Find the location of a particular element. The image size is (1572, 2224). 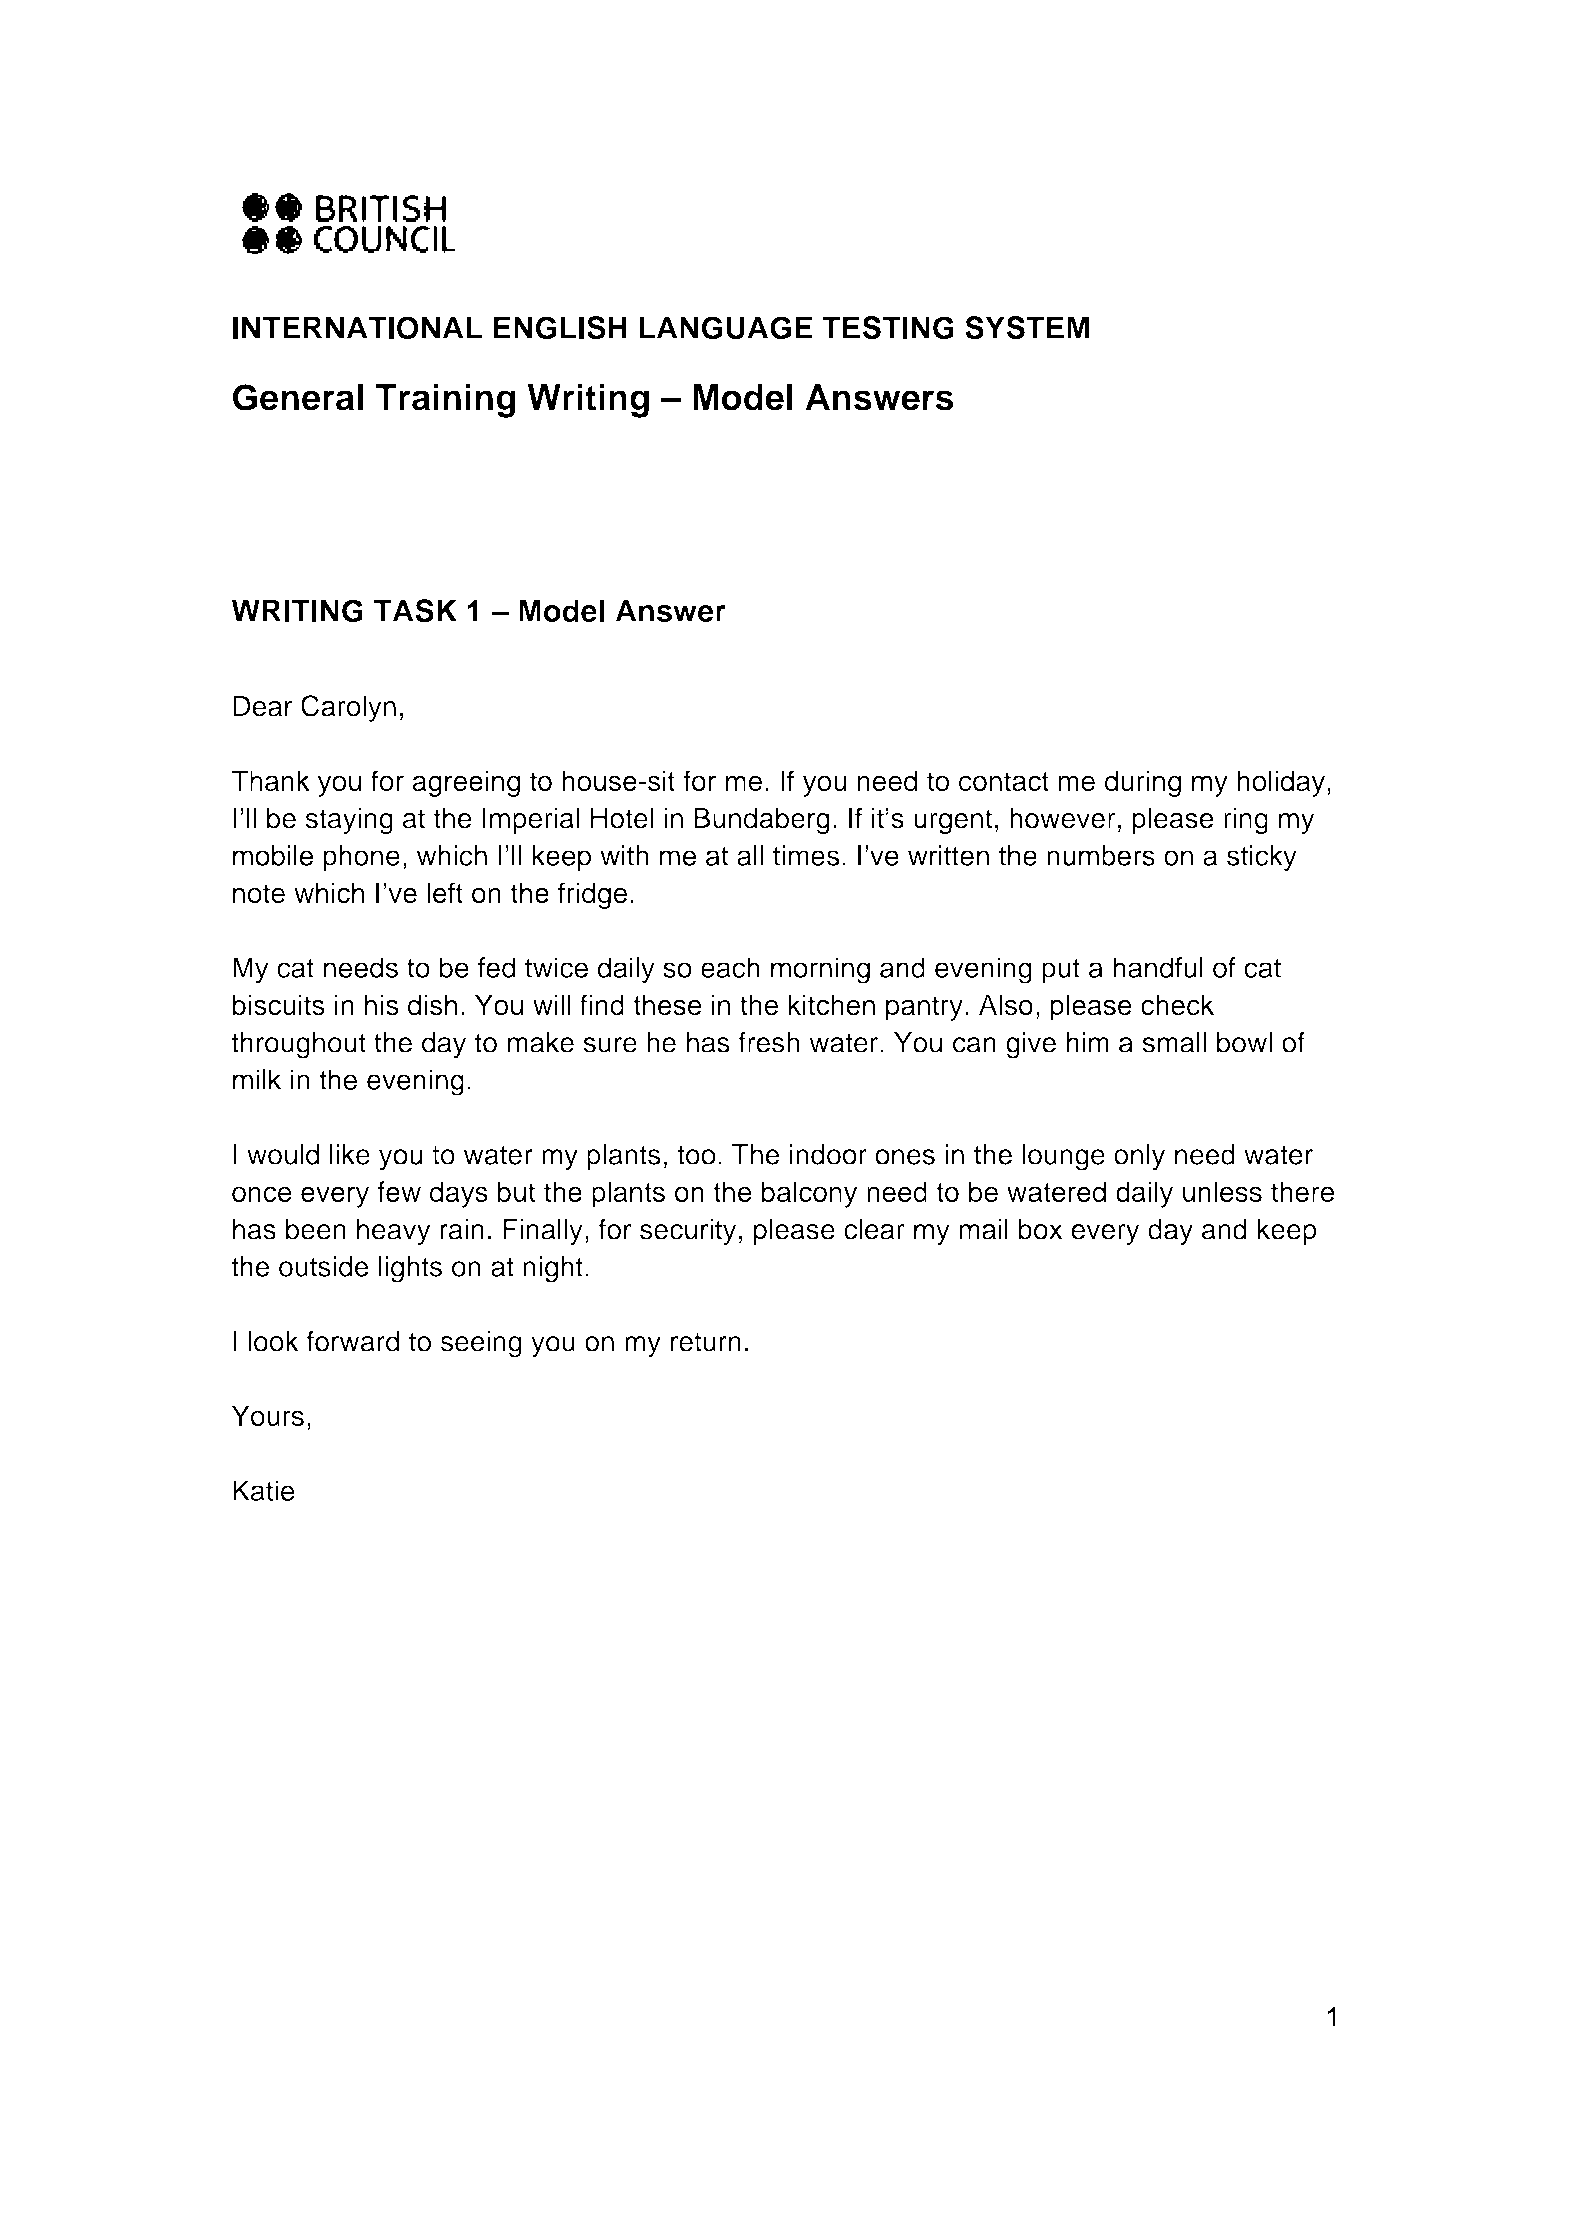

handful is located at coordinates (1158, 967).
